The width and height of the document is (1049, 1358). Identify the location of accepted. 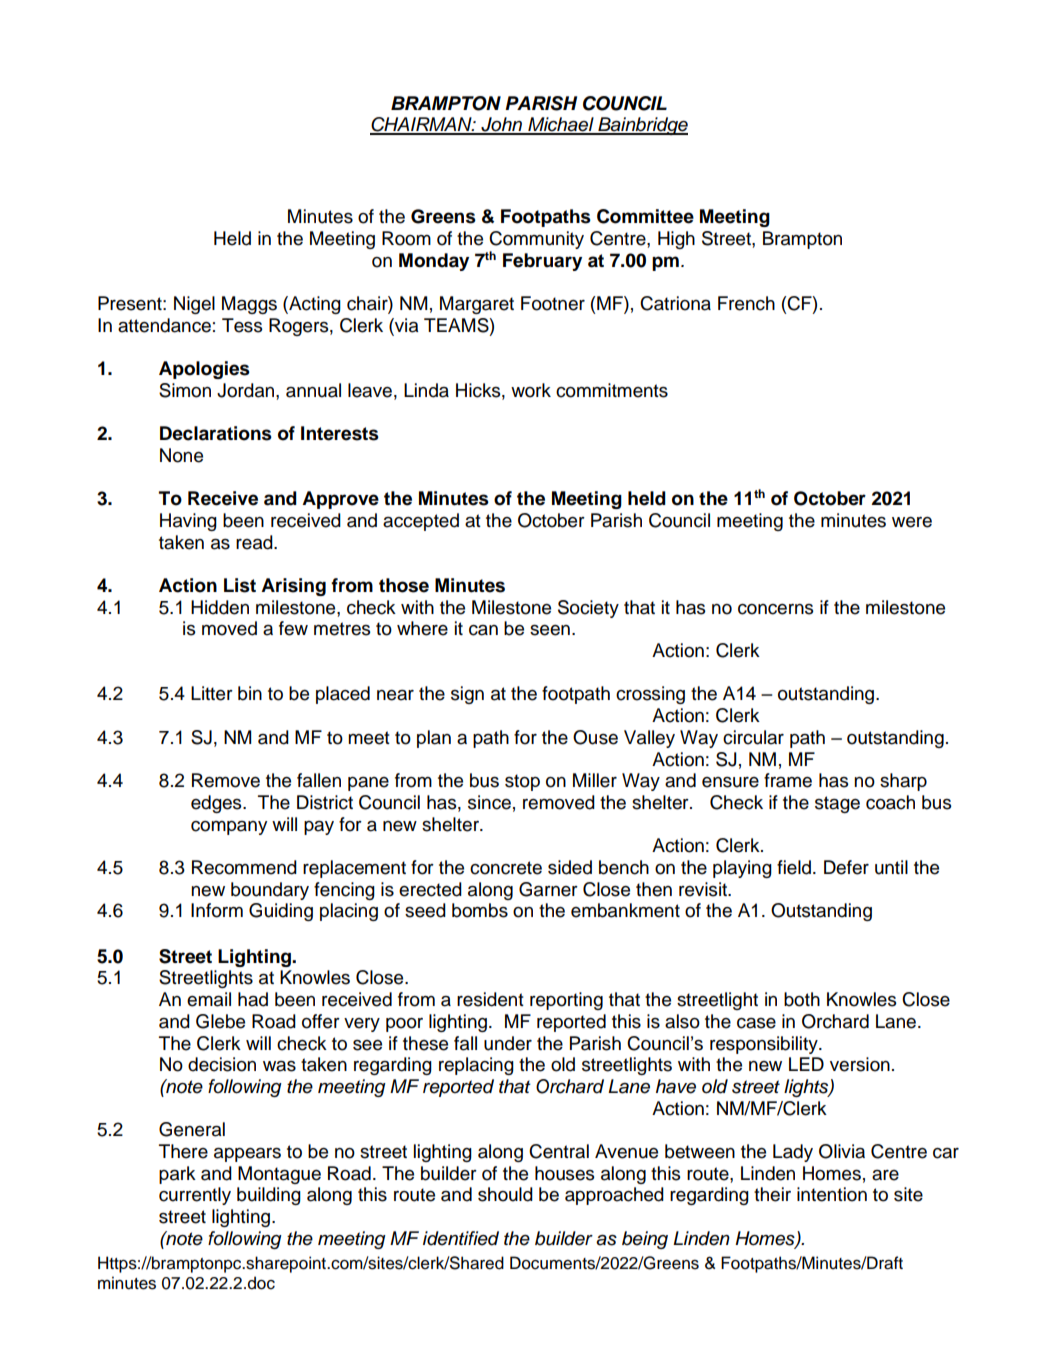
(421, 522).
